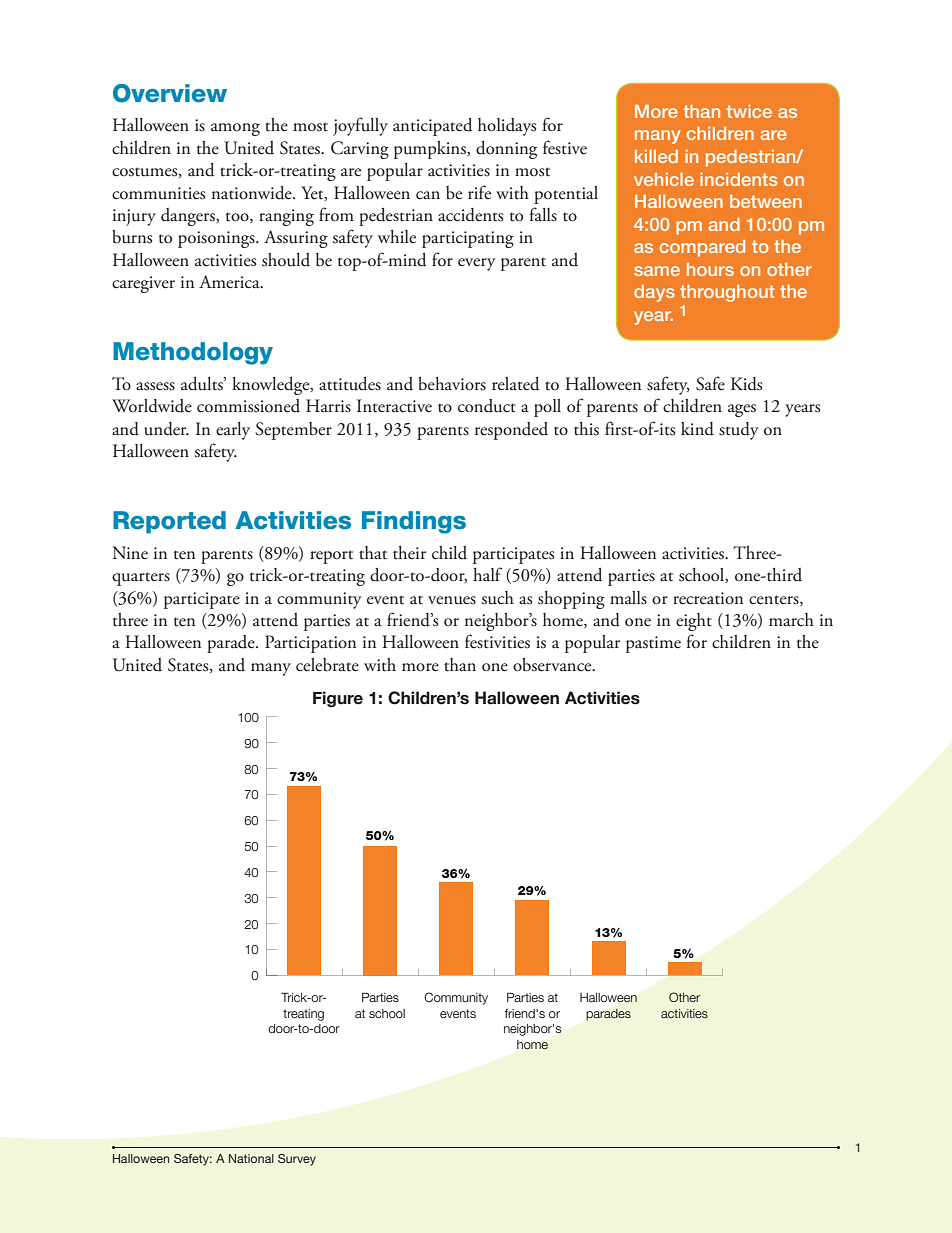  I want to click on Participation, so click(310, 644).
